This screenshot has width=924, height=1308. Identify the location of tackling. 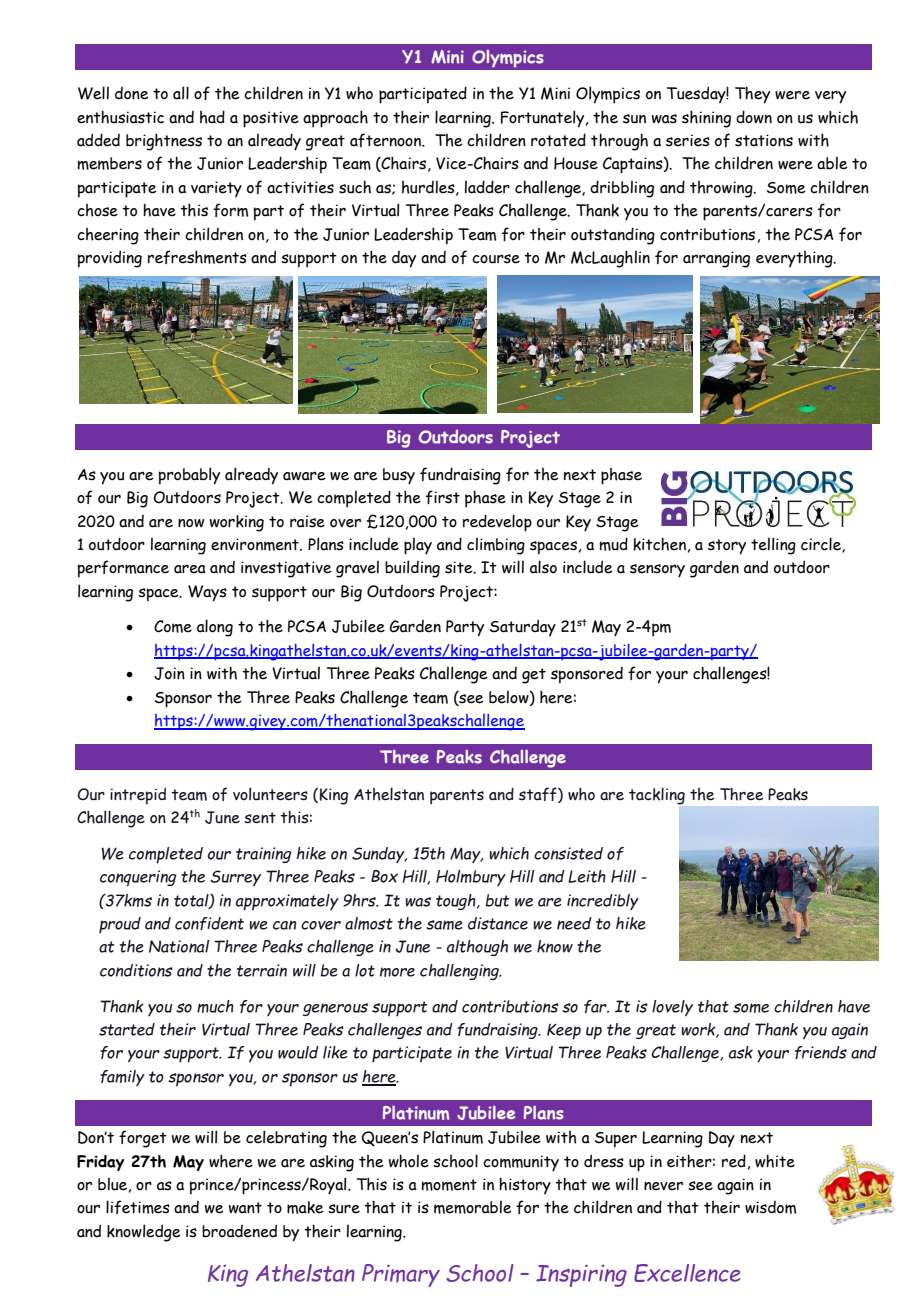
(657, 796).
